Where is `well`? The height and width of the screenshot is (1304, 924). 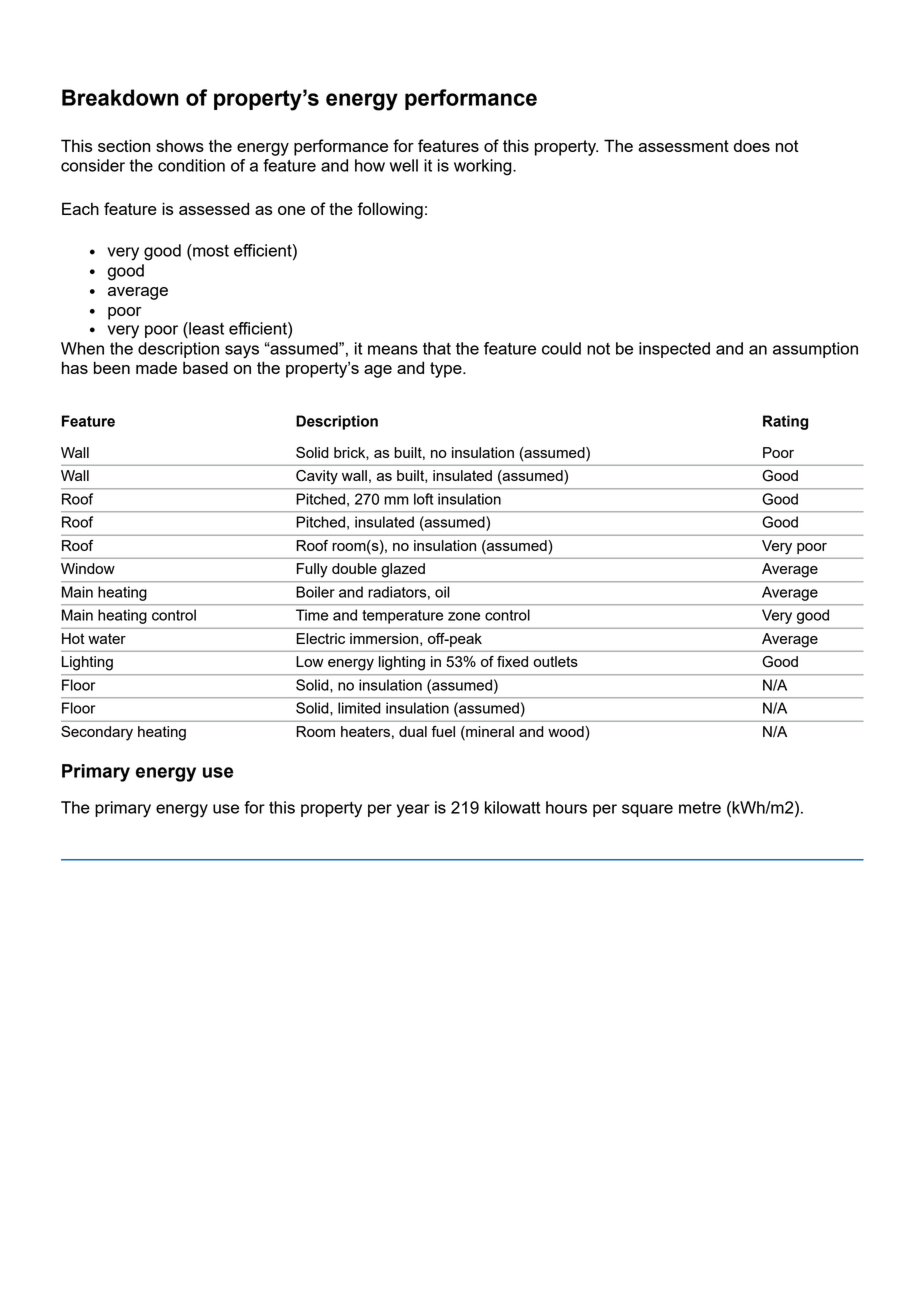
well is located at coordinates (404, 165).
